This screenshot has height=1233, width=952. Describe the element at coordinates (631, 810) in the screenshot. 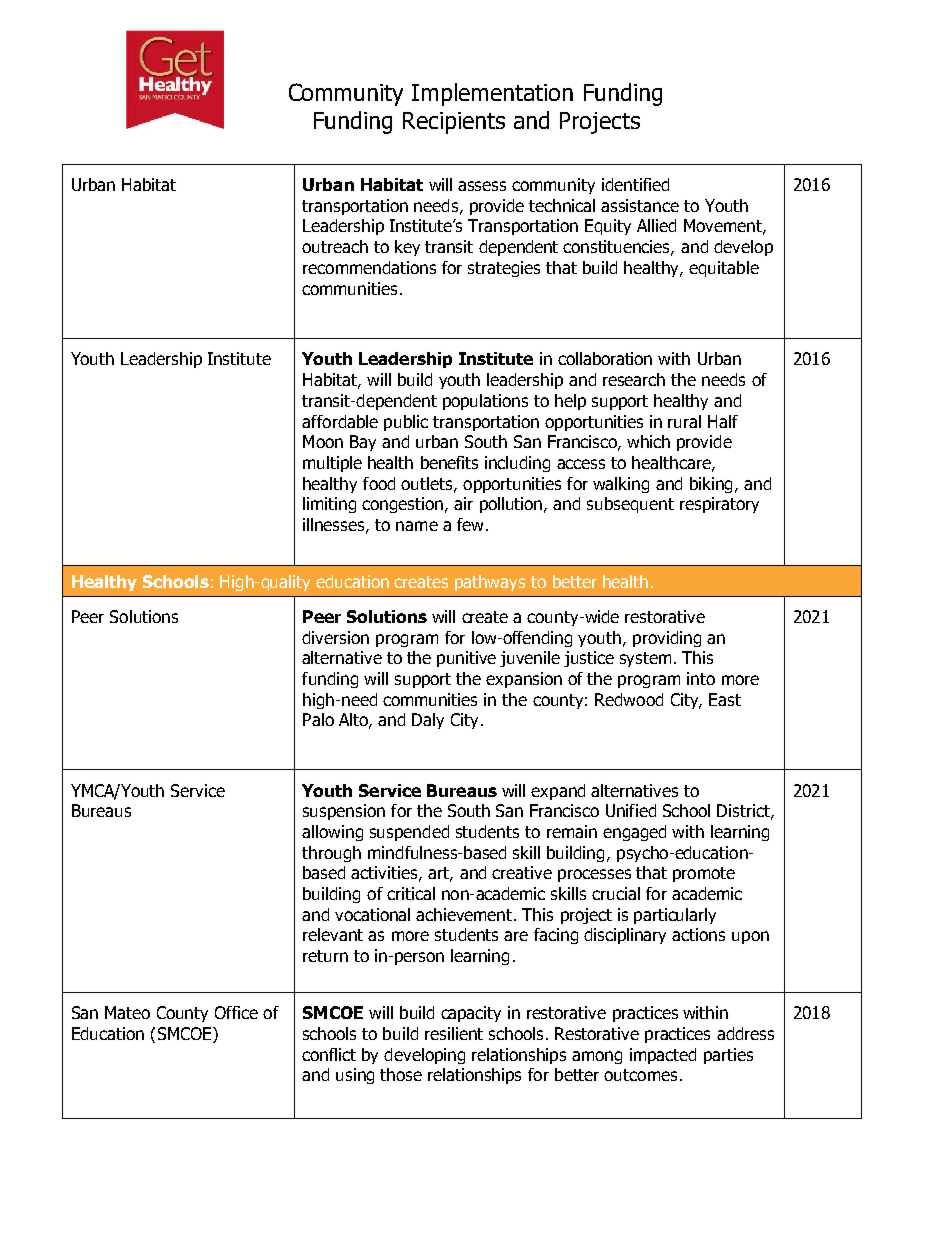

I see `Unified` at that location.
